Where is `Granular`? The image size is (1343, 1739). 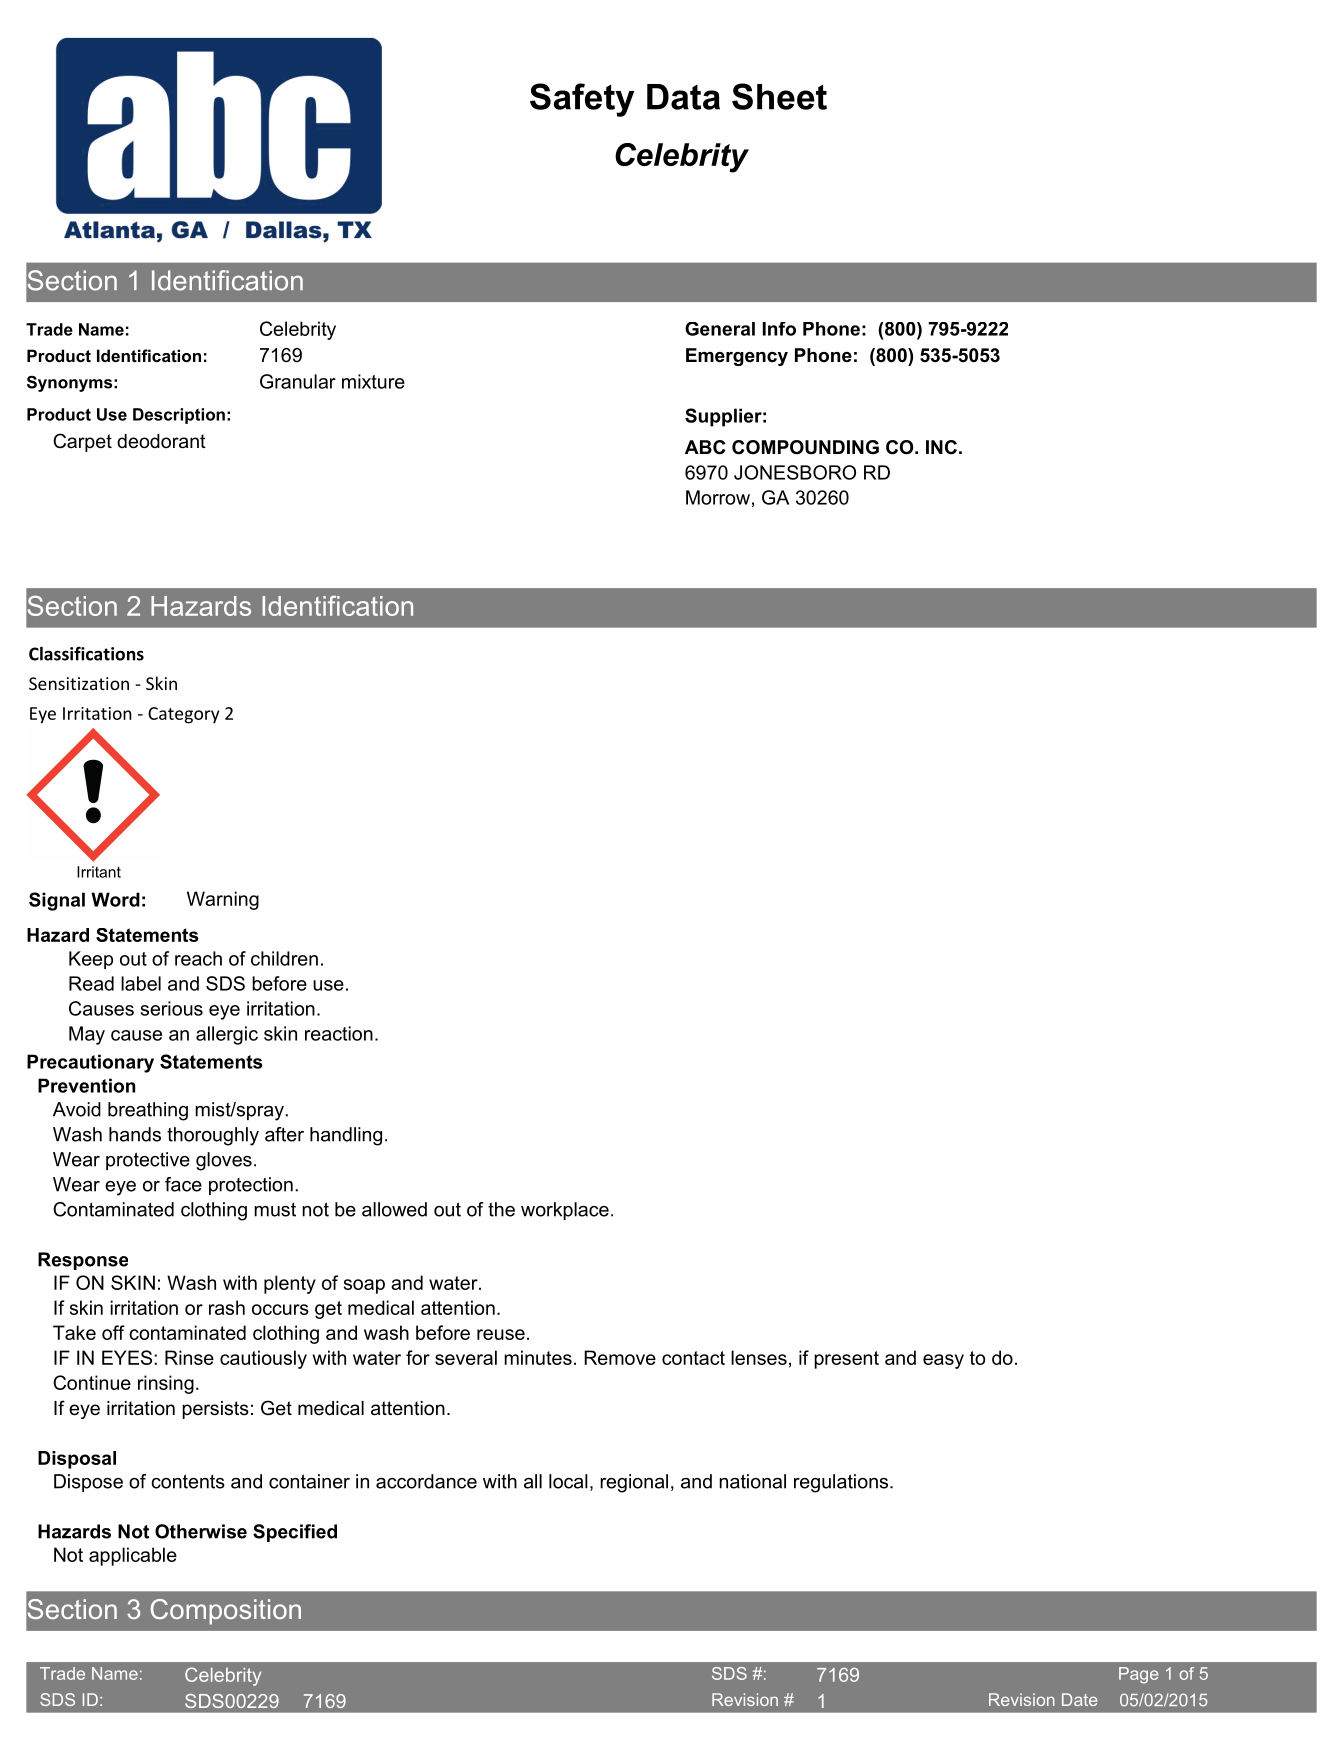
Granular is located at coordinates (298, 381).
